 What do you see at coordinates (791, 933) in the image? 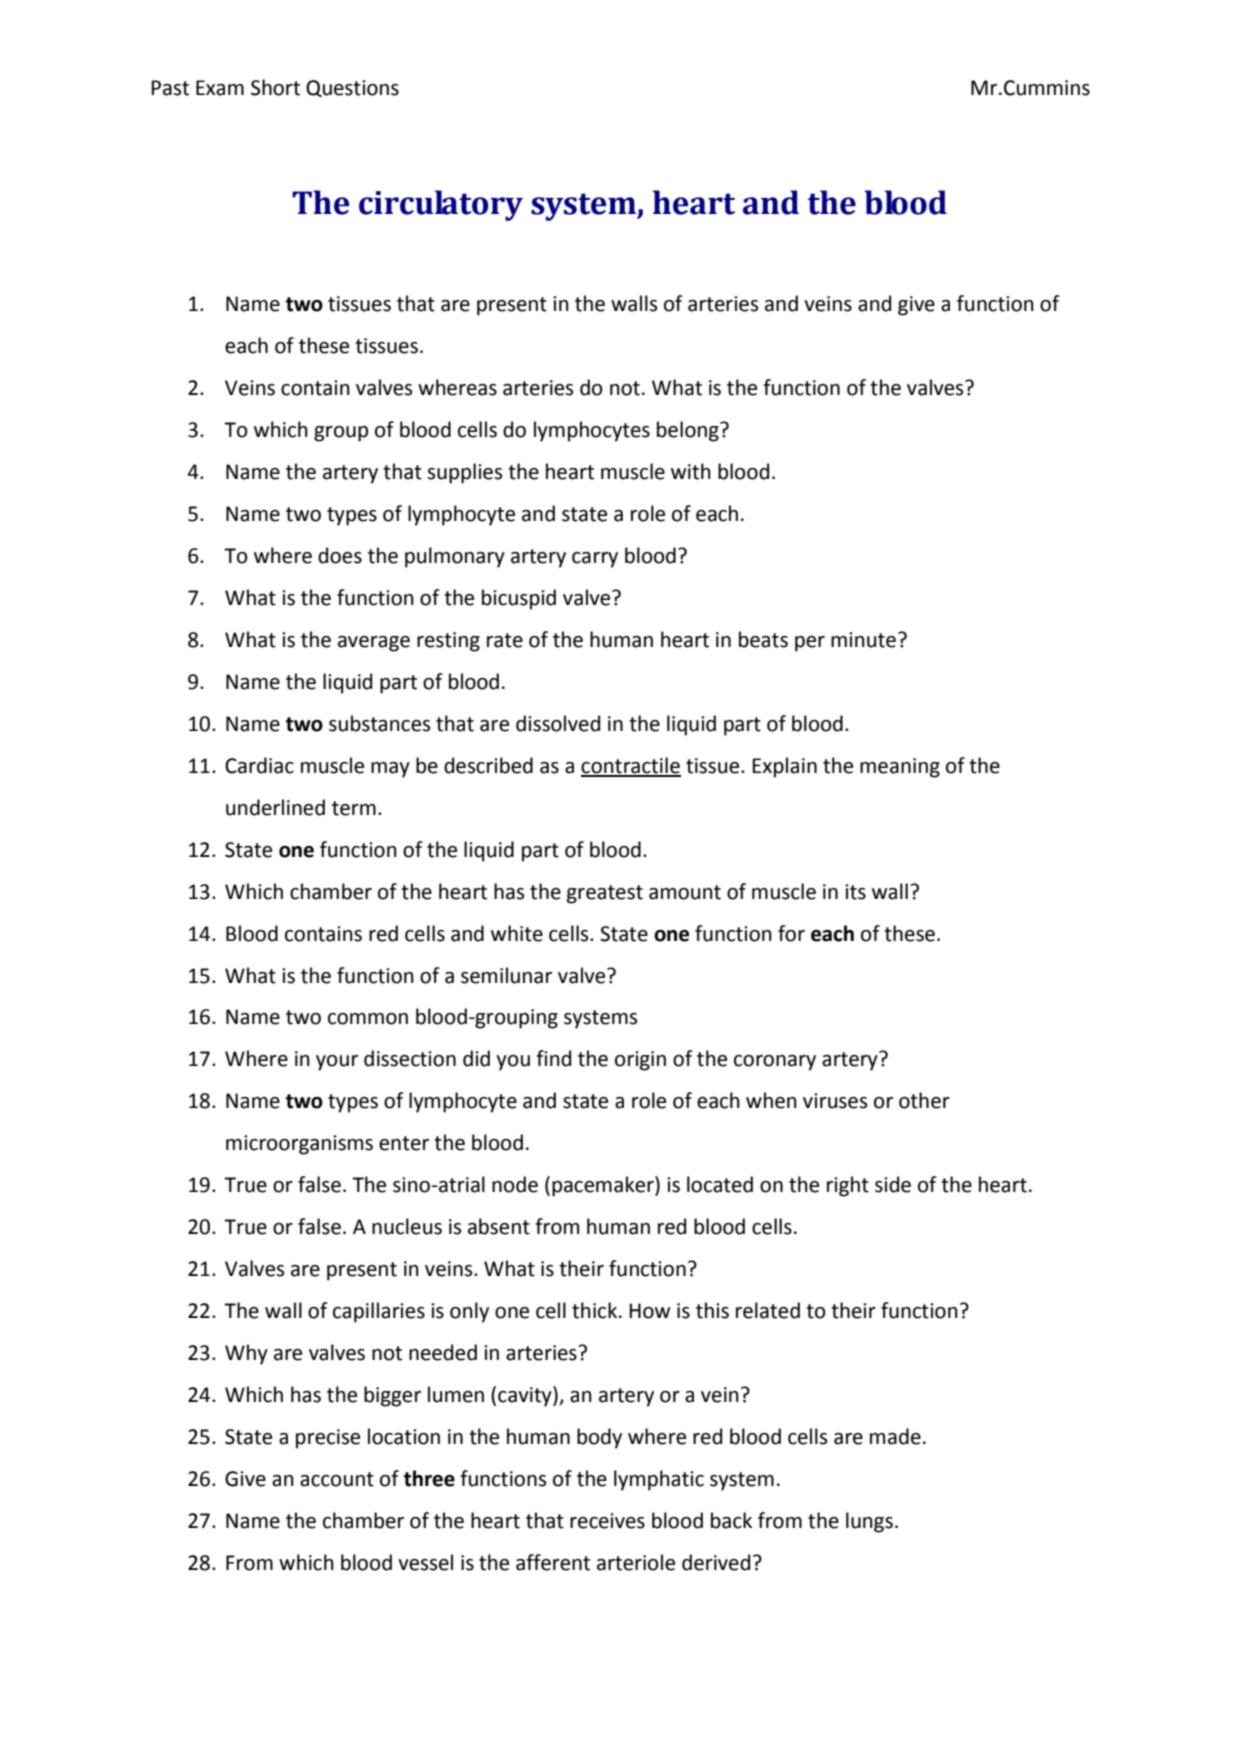
I see `for` at bounding box center [791, 933].
